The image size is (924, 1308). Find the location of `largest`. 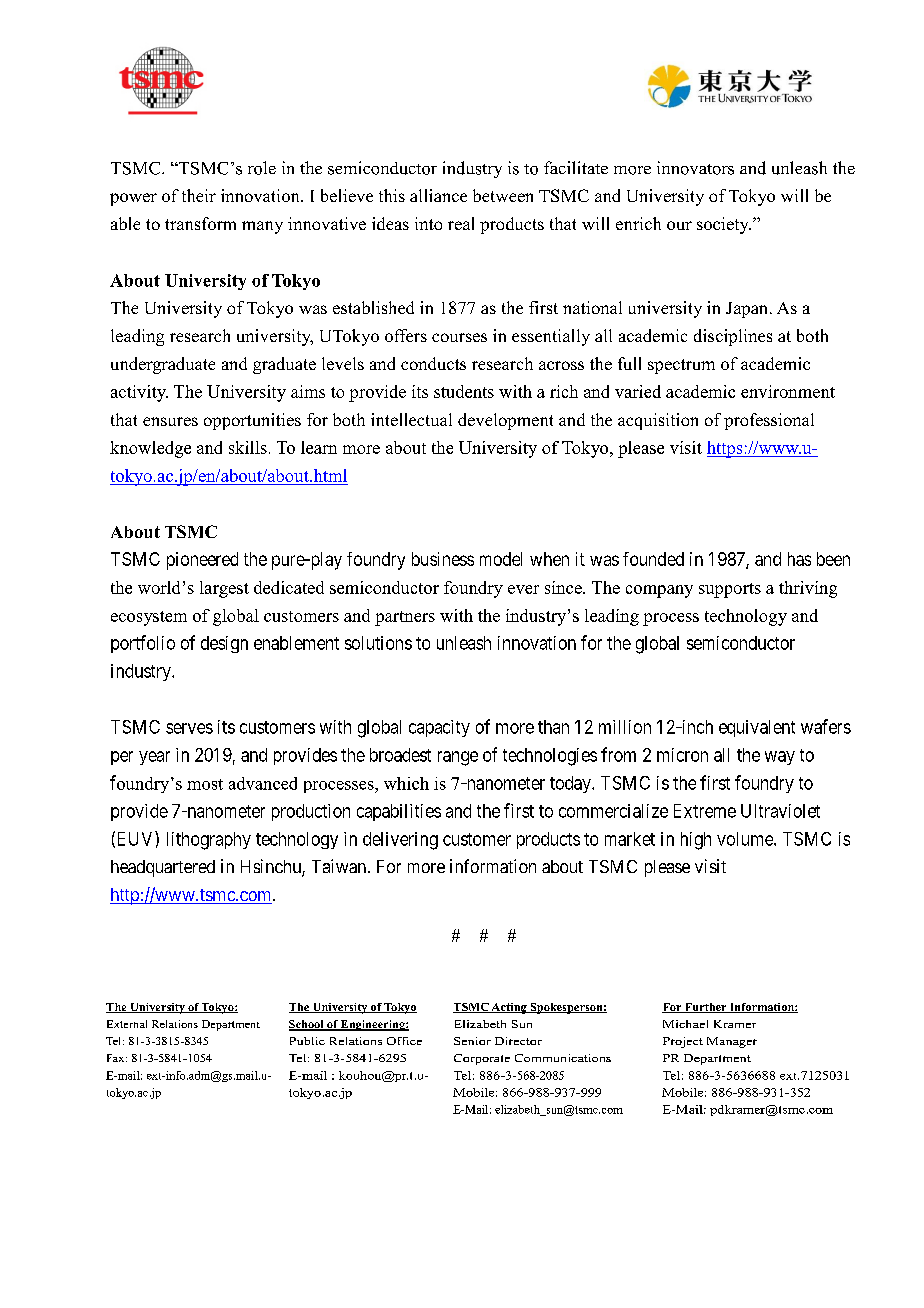

largest is located at coordinates (224, 589).
